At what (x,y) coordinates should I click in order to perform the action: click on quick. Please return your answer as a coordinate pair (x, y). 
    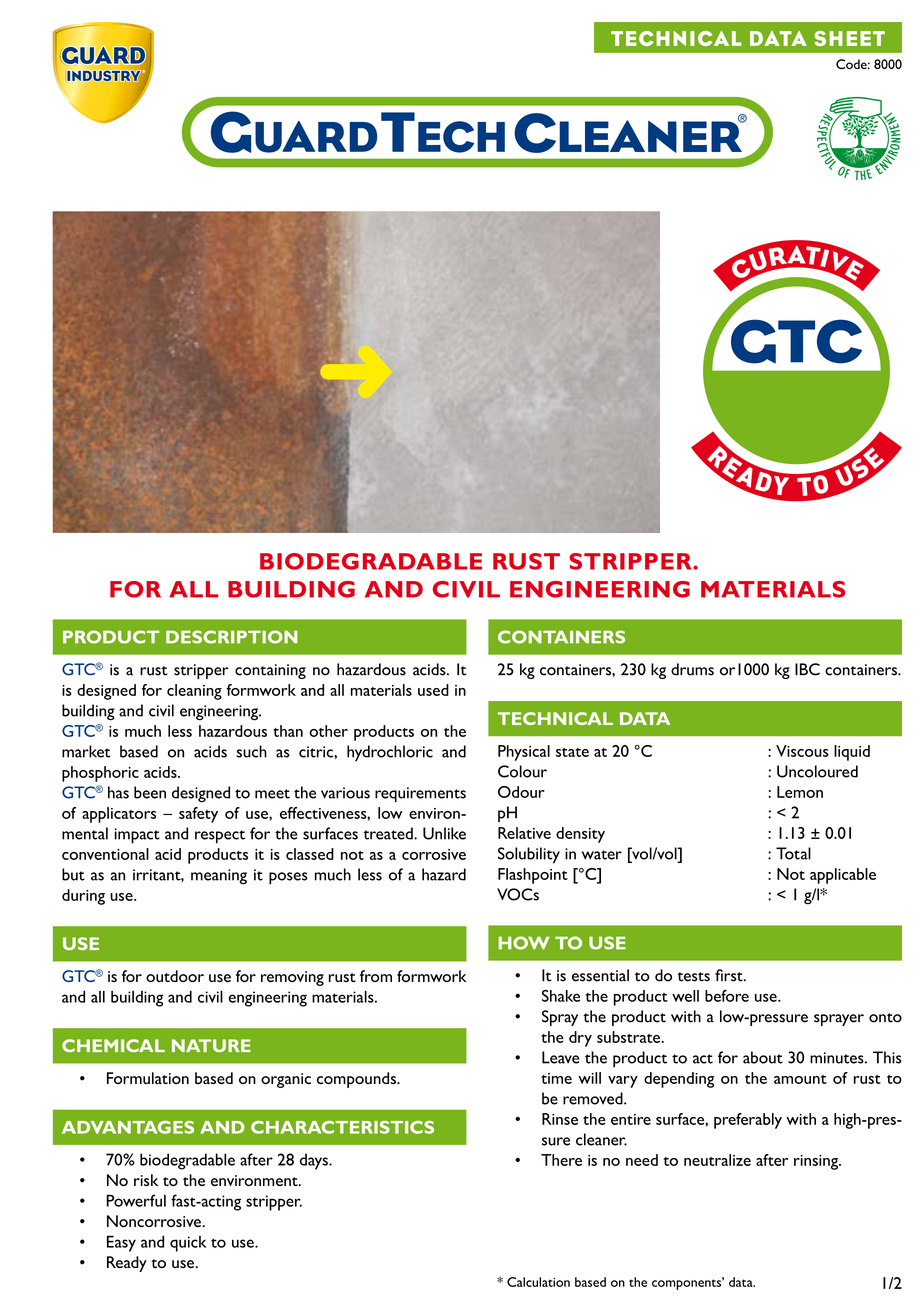
    Looking at the image, I should click on (188, 1244).
